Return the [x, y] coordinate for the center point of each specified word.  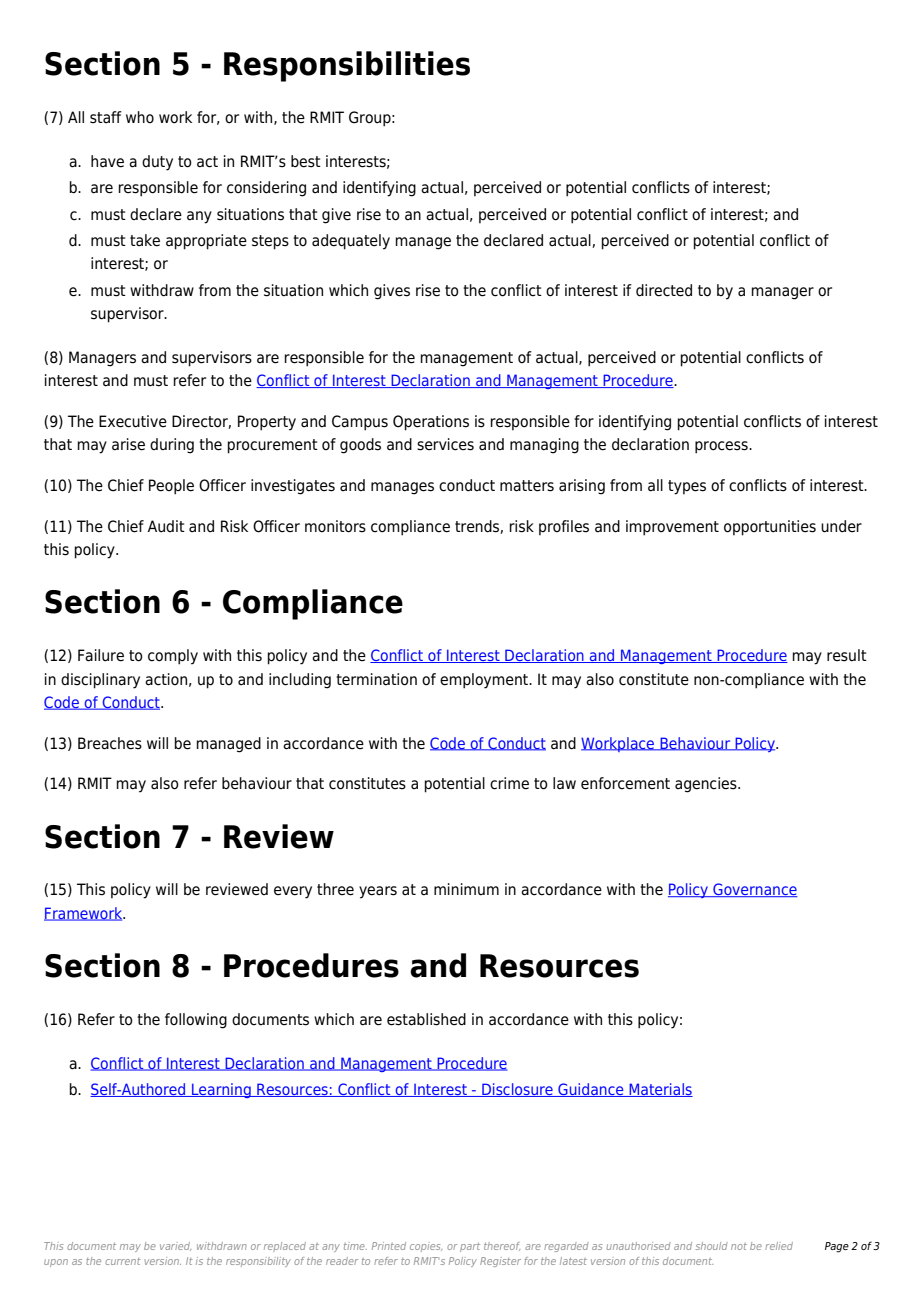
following [196, 1021]
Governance [754, 890]
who [140, 117]
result [847, 655]
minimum [466, 889]
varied [175, 1246]
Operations [431, 423]
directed [664, 290]
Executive [133, 421]
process [722, 447]
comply [173, 657]
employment [485, 681]
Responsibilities [347, 66]
